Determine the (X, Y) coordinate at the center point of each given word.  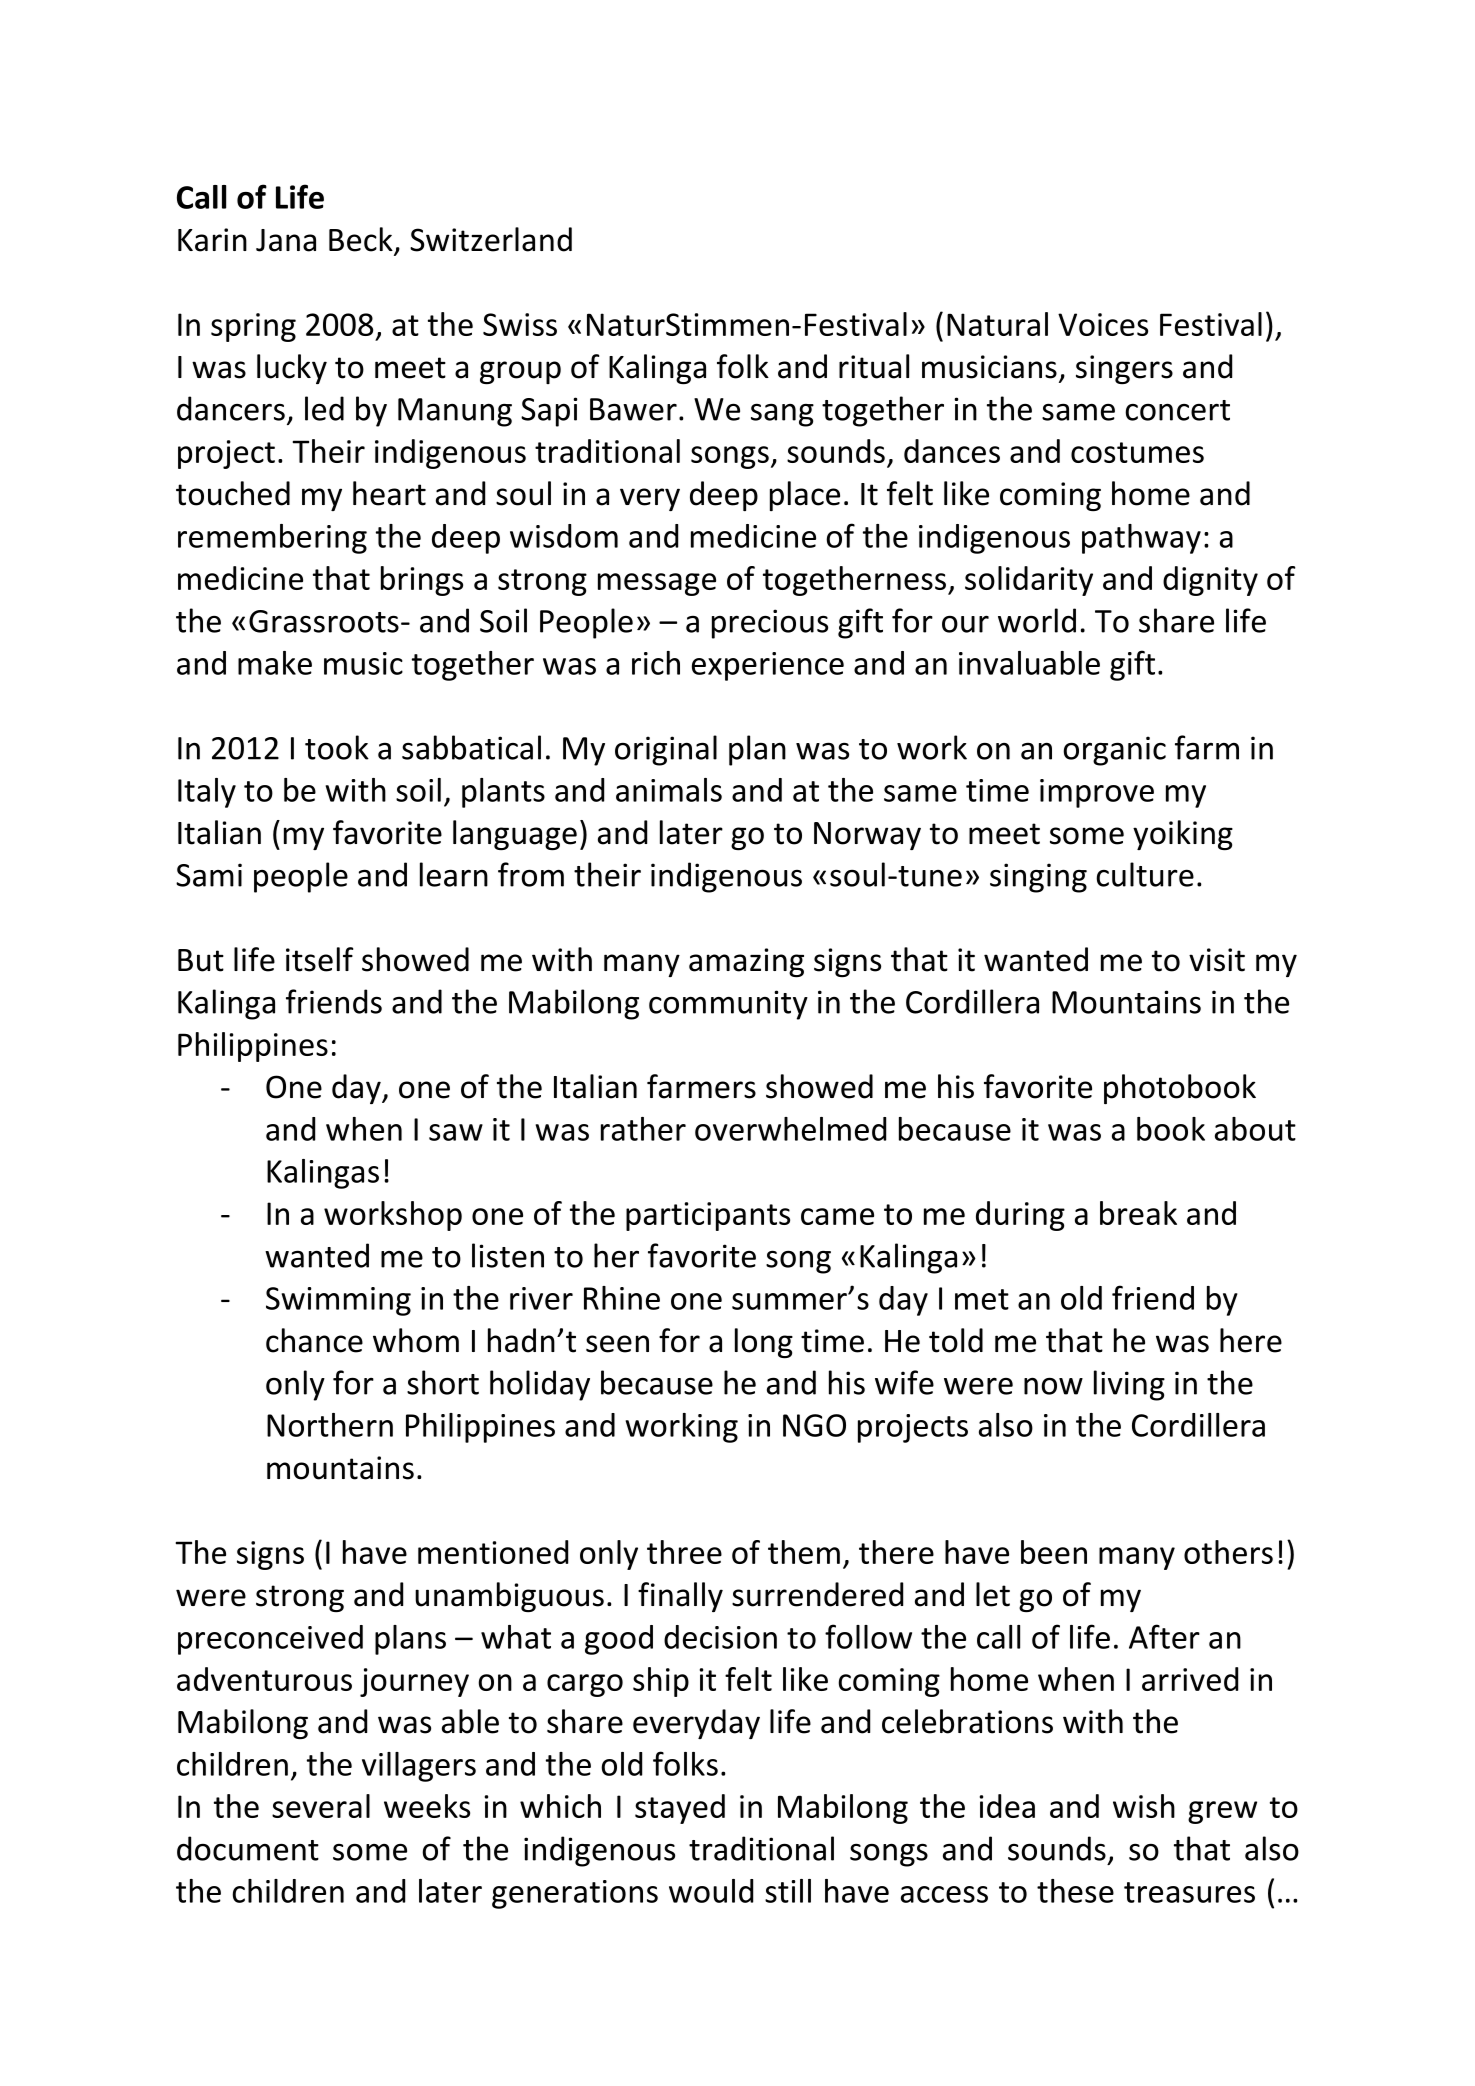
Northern (330, 1425)
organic (1114, 751)
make (275, 663)
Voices (1103, 324)
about (1255, 1129)
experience (768, 666)
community (728, 1005)
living (1129, 1385)
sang (782, 415)
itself (319, 959)
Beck (362, 240)
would (711, 1891)
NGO (814, 1425)
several (321, 1806)
